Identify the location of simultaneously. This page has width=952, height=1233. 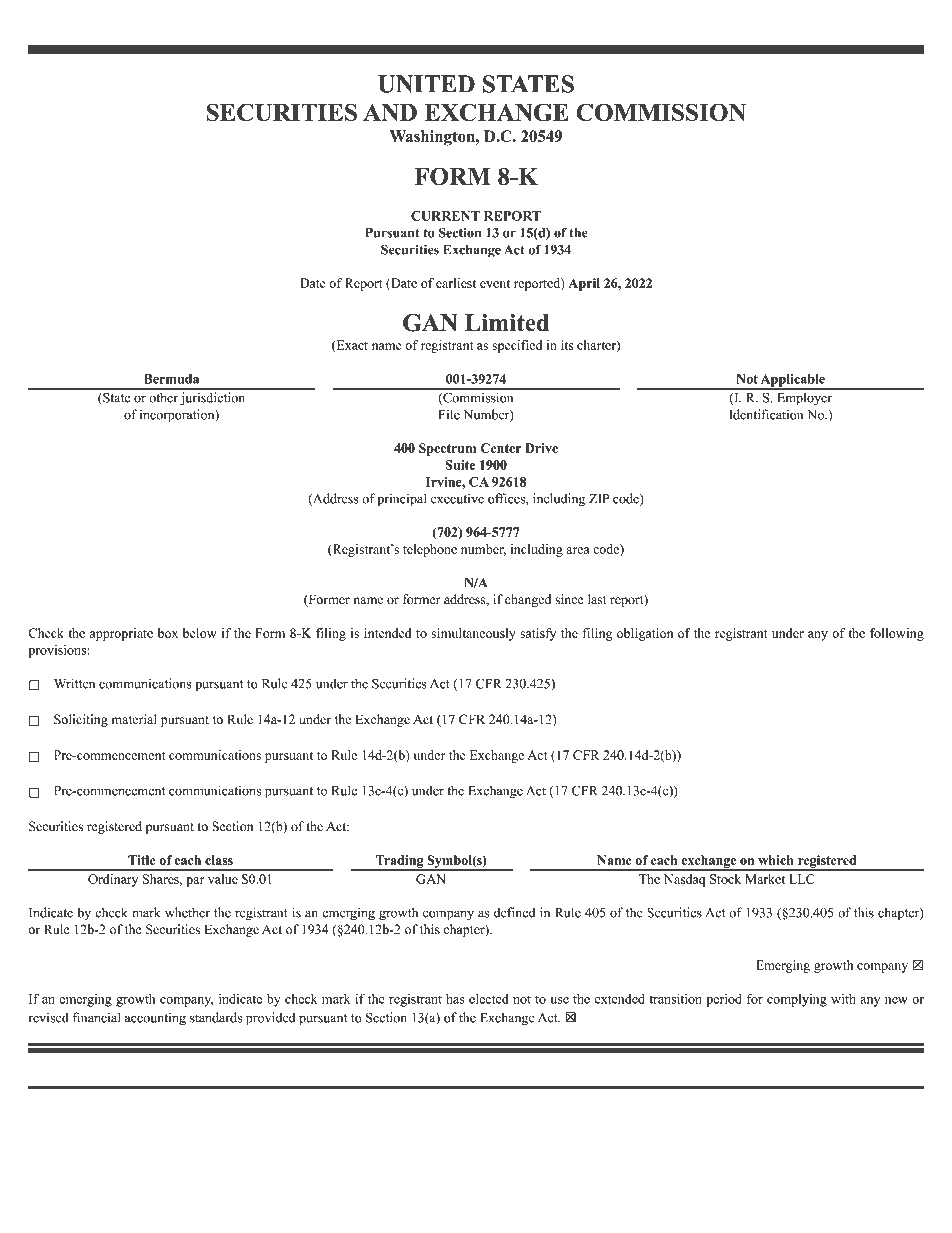
(473, 634).
